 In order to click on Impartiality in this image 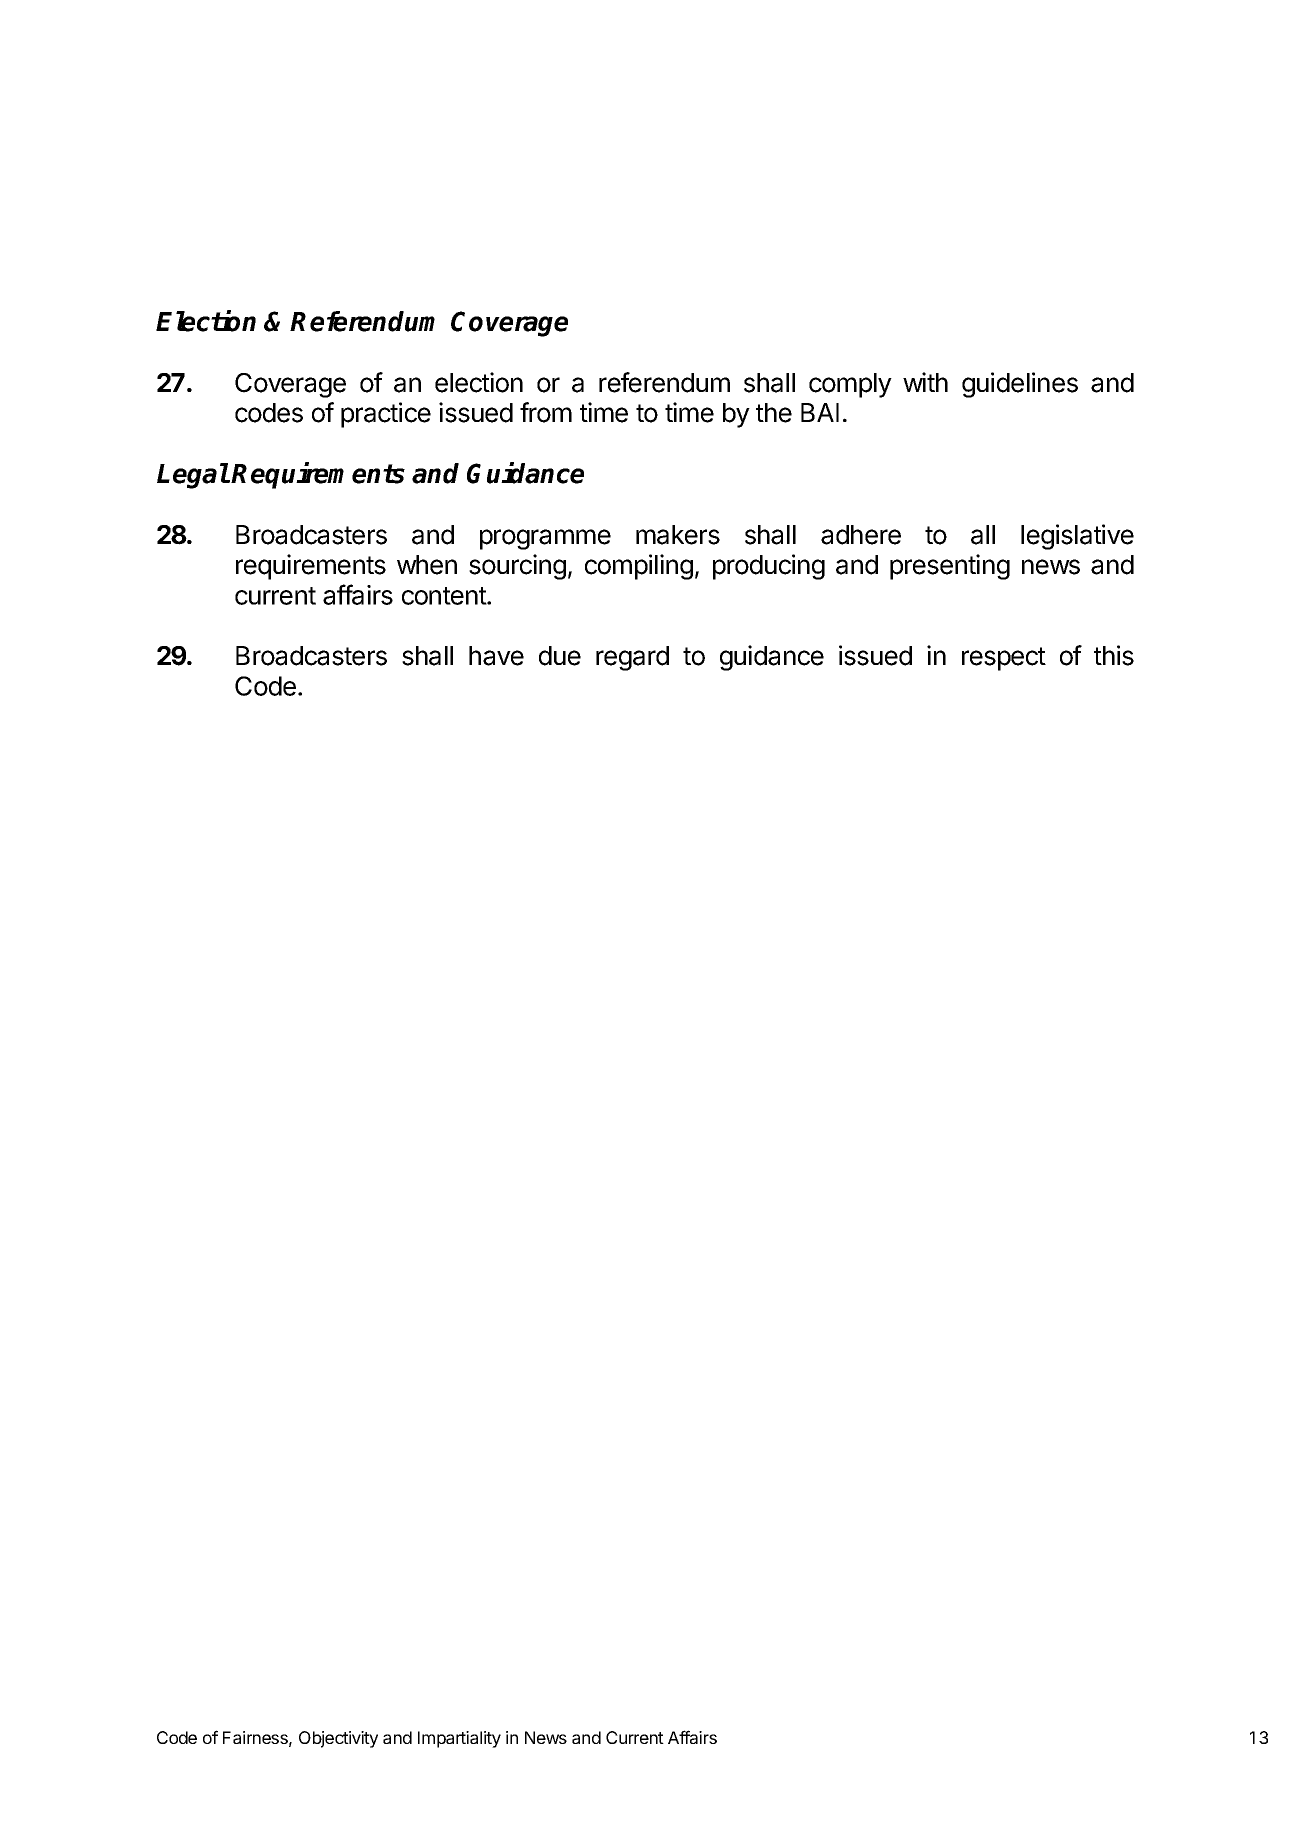, I will do `click(459, 1739)`.
